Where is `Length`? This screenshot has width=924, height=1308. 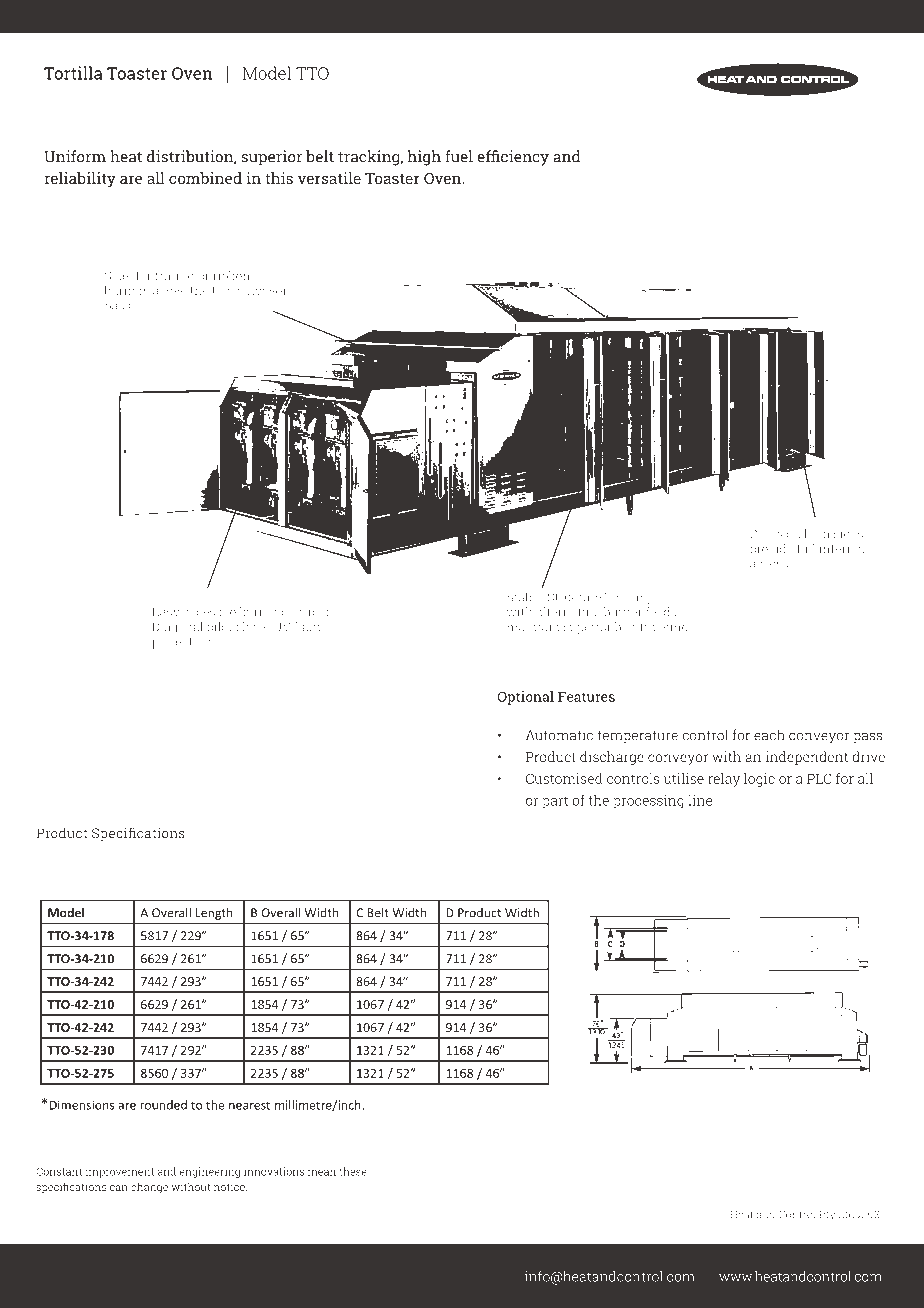
Length is located at coordinates (214, 914).
